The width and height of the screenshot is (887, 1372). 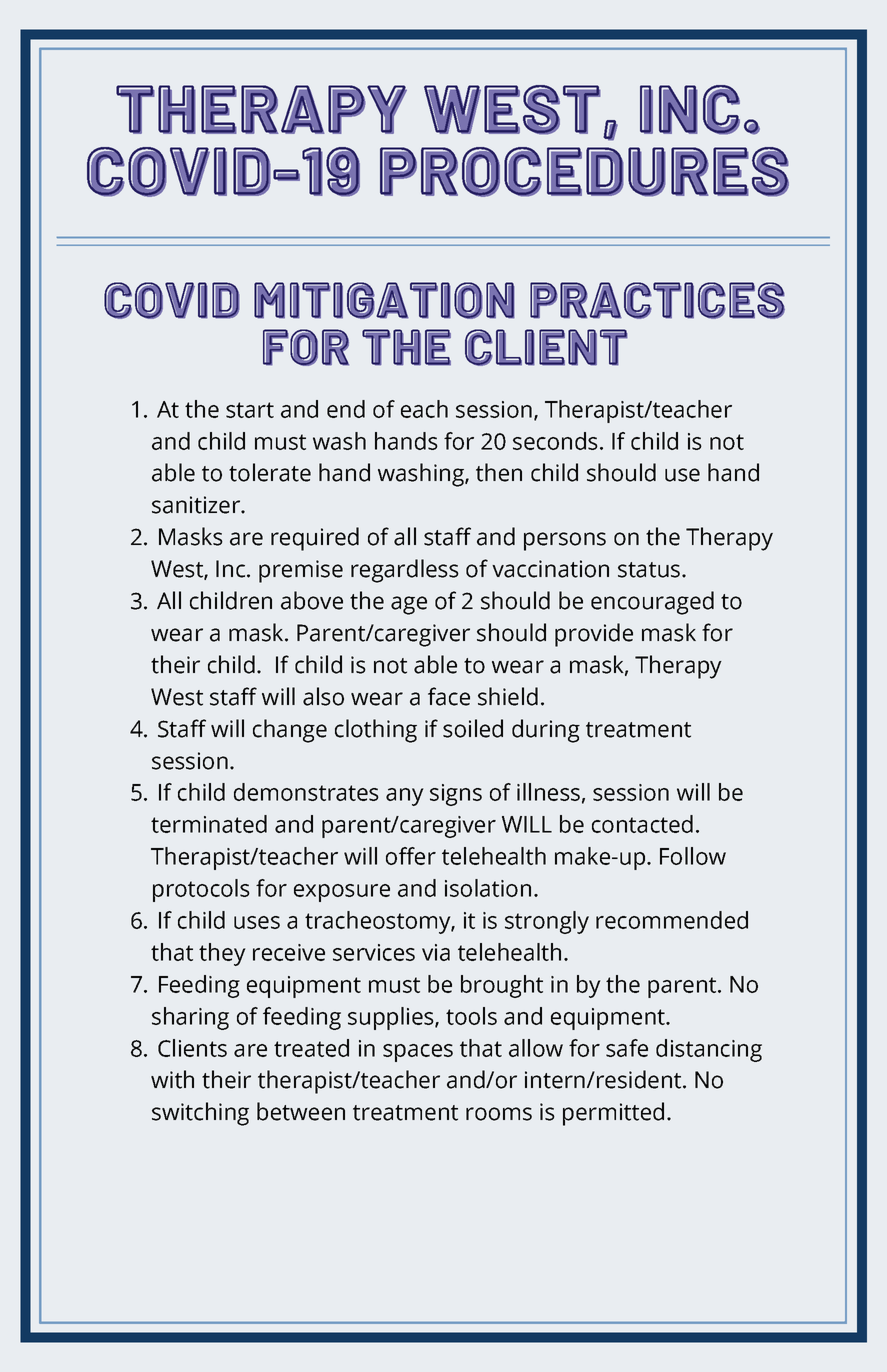 I want to click on face, so click(x=449, y=696).
